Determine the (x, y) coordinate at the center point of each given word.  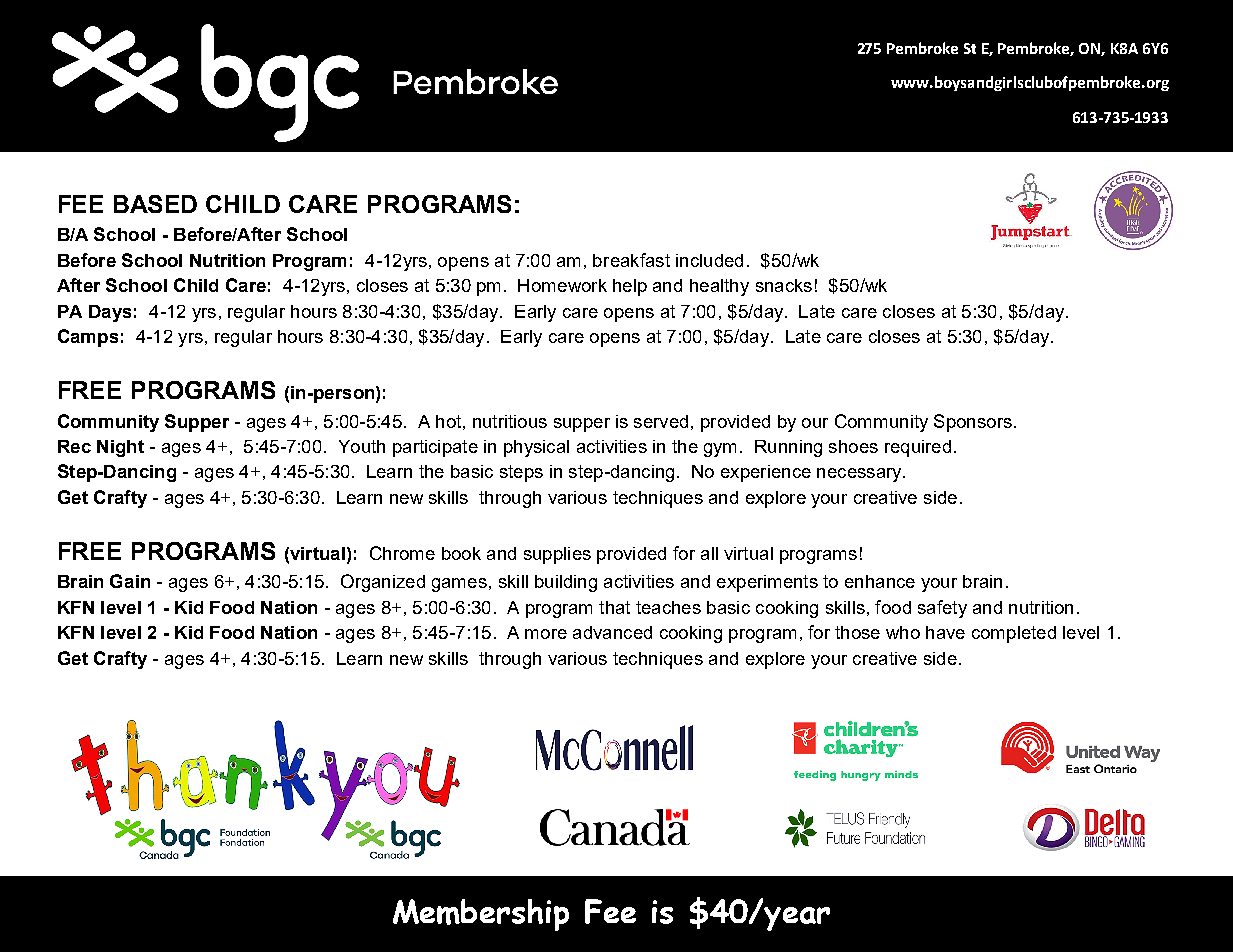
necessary (860, 475)
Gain (130, 581)
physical (536, 448)
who (903, 632)
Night (120, 448)
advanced (612, 632)
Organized (383, 583)
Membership (481, 915)
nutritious (510, 421)
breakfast (631, 260)
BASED (155, 204)
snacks (784, 285)
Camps (88, 338)
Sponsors (973, 423)
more (546, 634)
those (857, 632)
